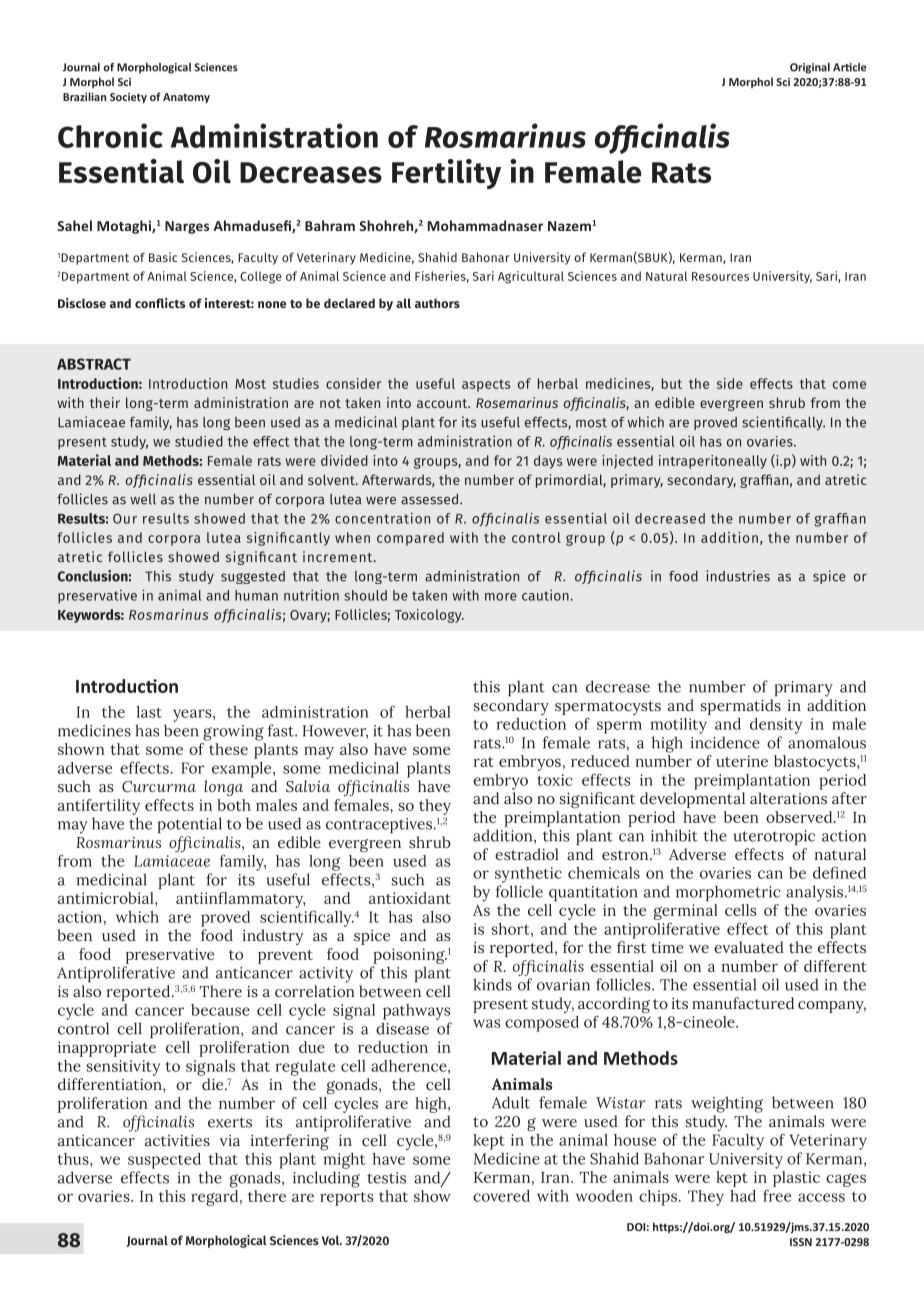  What do you see at coordinates (330, 225) in the screenshot?
I see `Bahram` at bounding box center [330, 225].
